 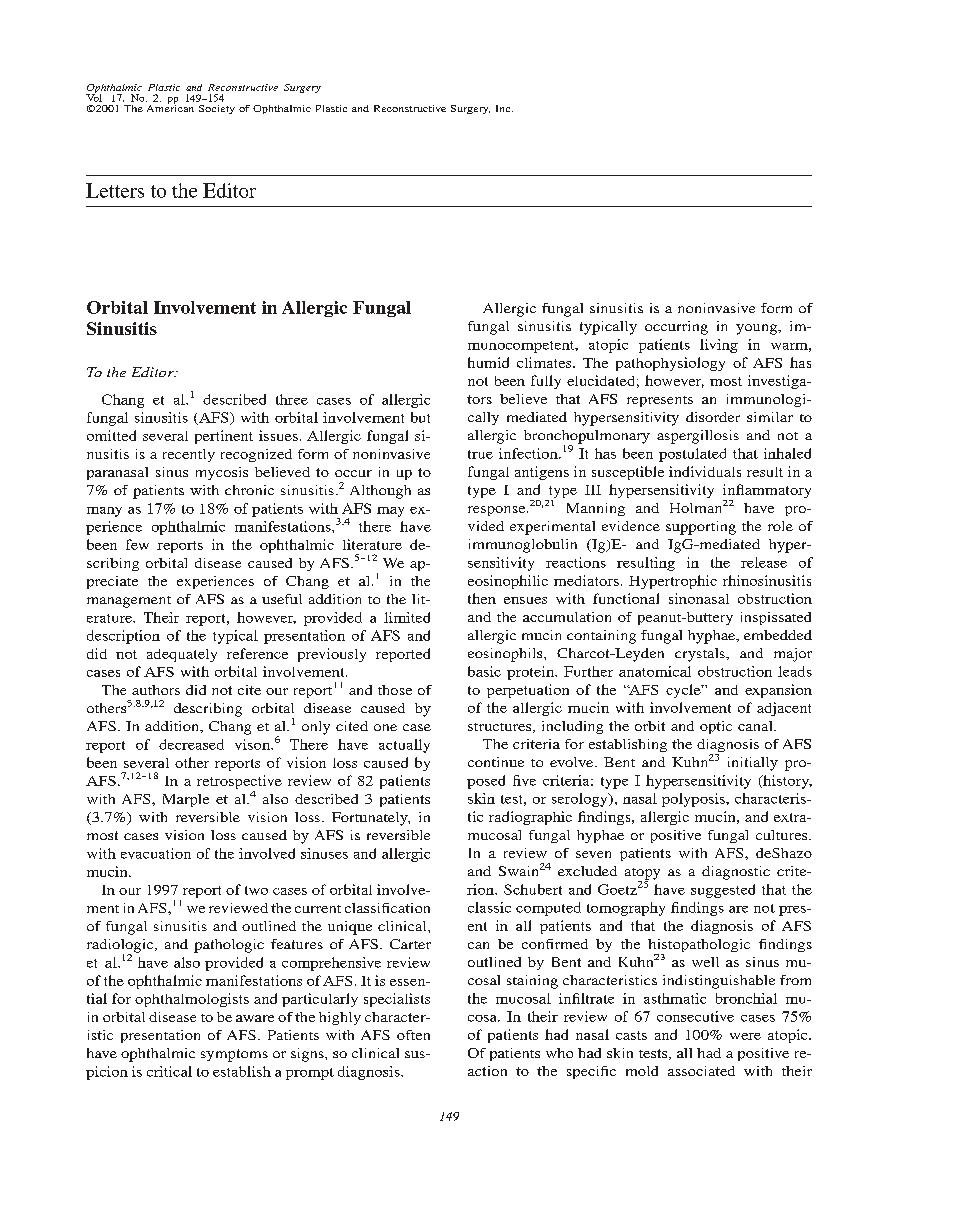 What do you see at coordinates (191, 744) in the screenshot?
I see `decreased` at bounding box center [191, 744].
